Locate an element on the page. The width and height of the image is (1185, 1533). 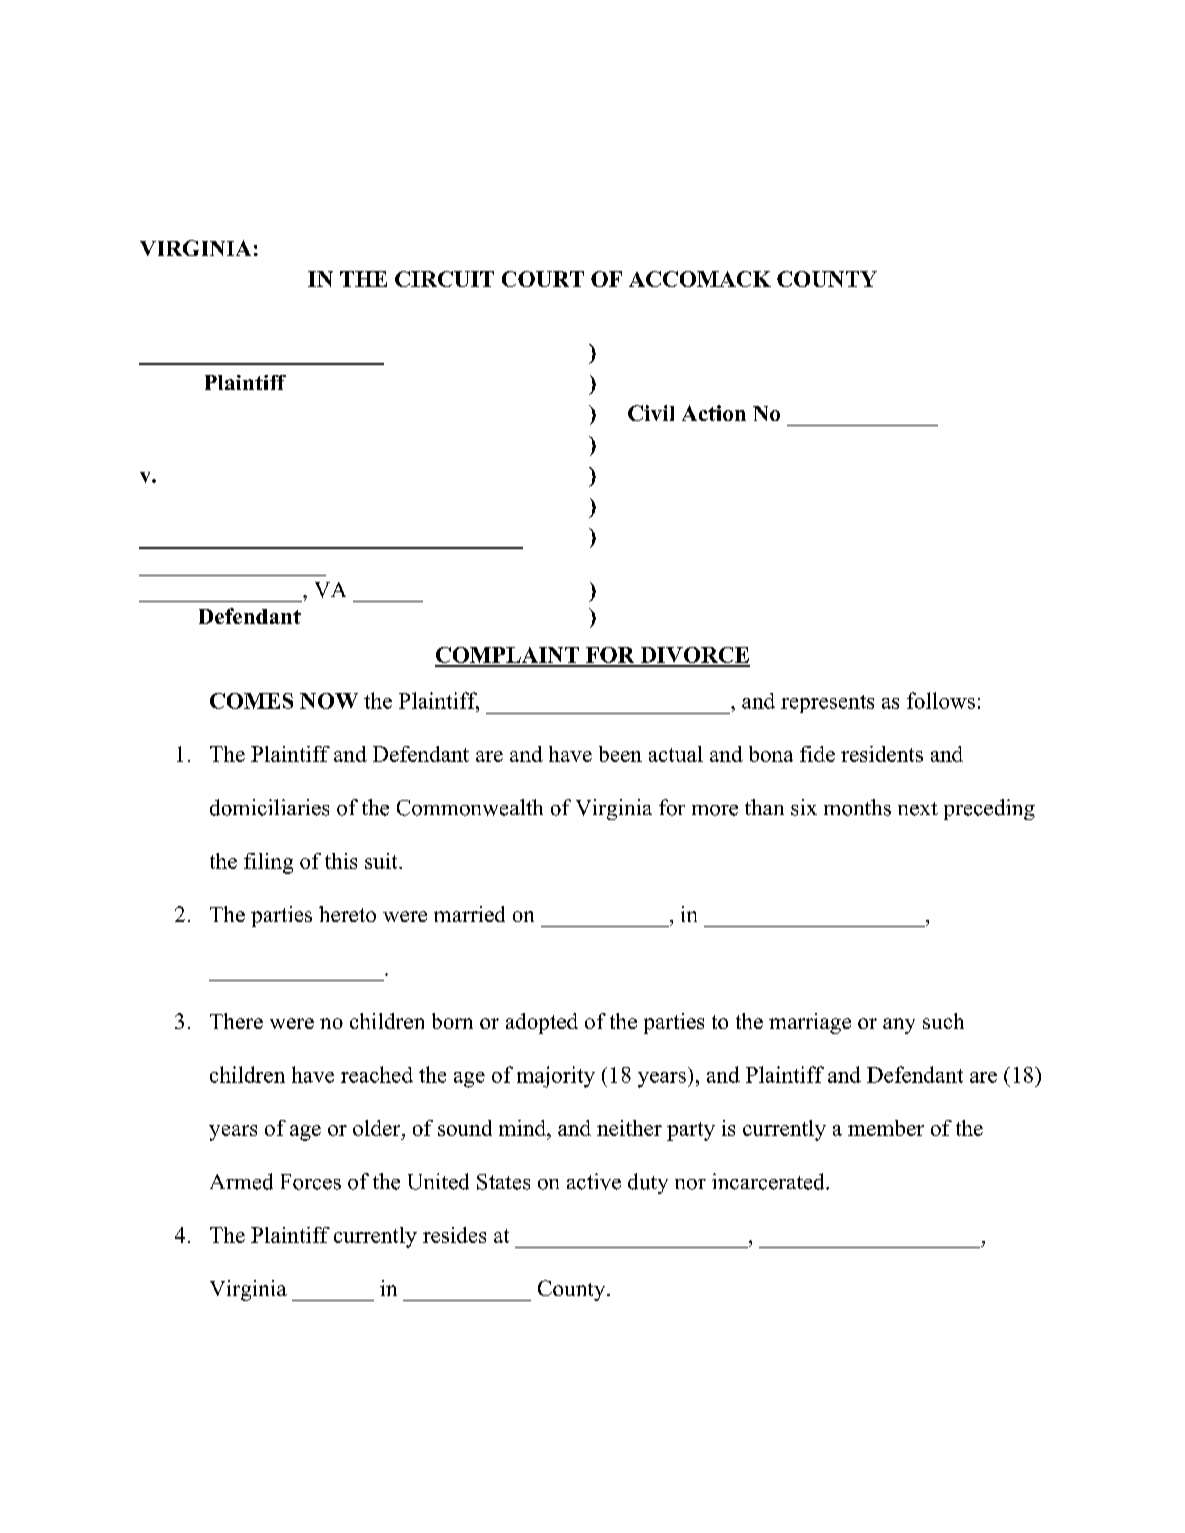
follows is located at coordinates (941, 700).
